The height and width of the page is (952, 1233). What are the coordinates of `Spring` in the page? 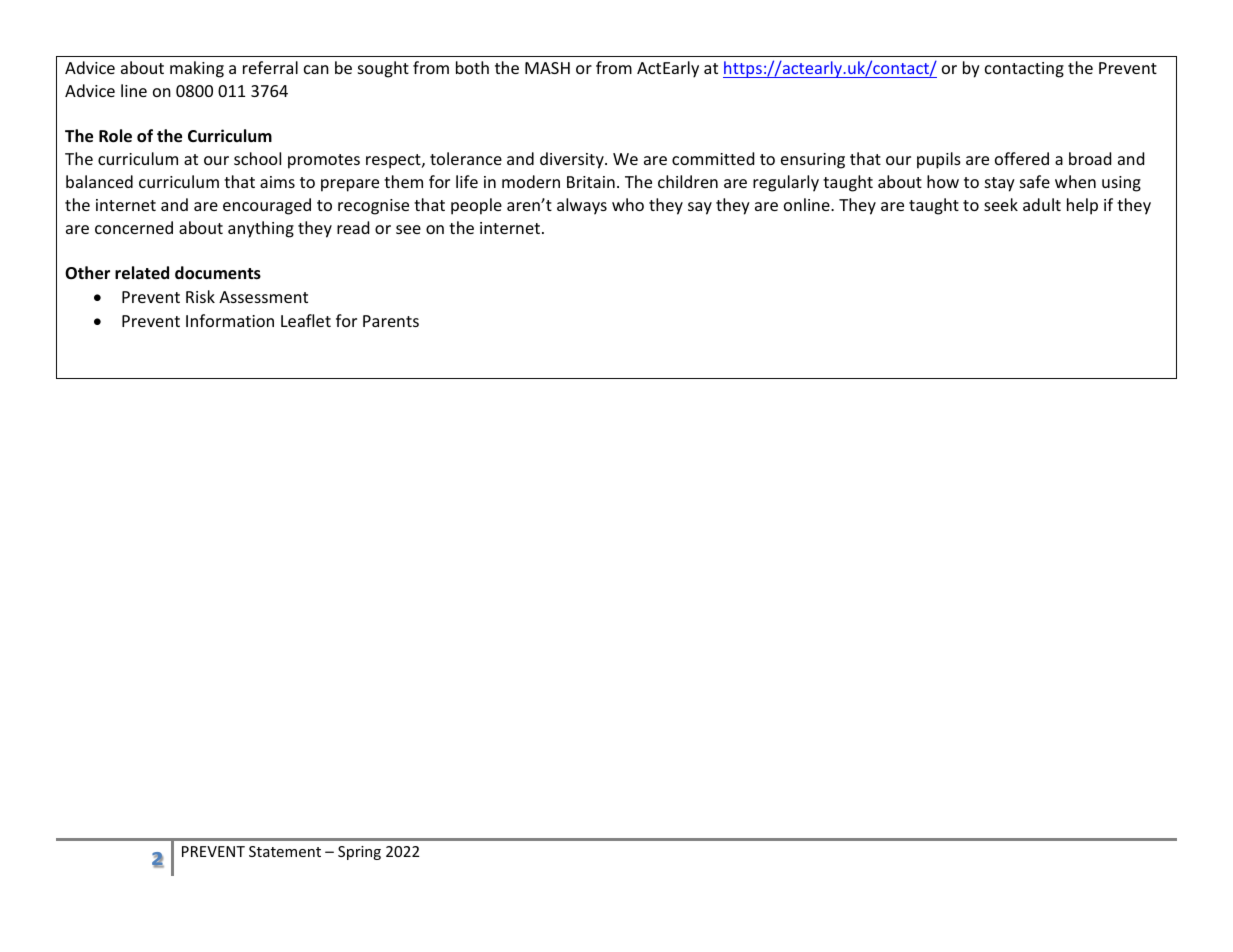 It's located at (359, 853).
